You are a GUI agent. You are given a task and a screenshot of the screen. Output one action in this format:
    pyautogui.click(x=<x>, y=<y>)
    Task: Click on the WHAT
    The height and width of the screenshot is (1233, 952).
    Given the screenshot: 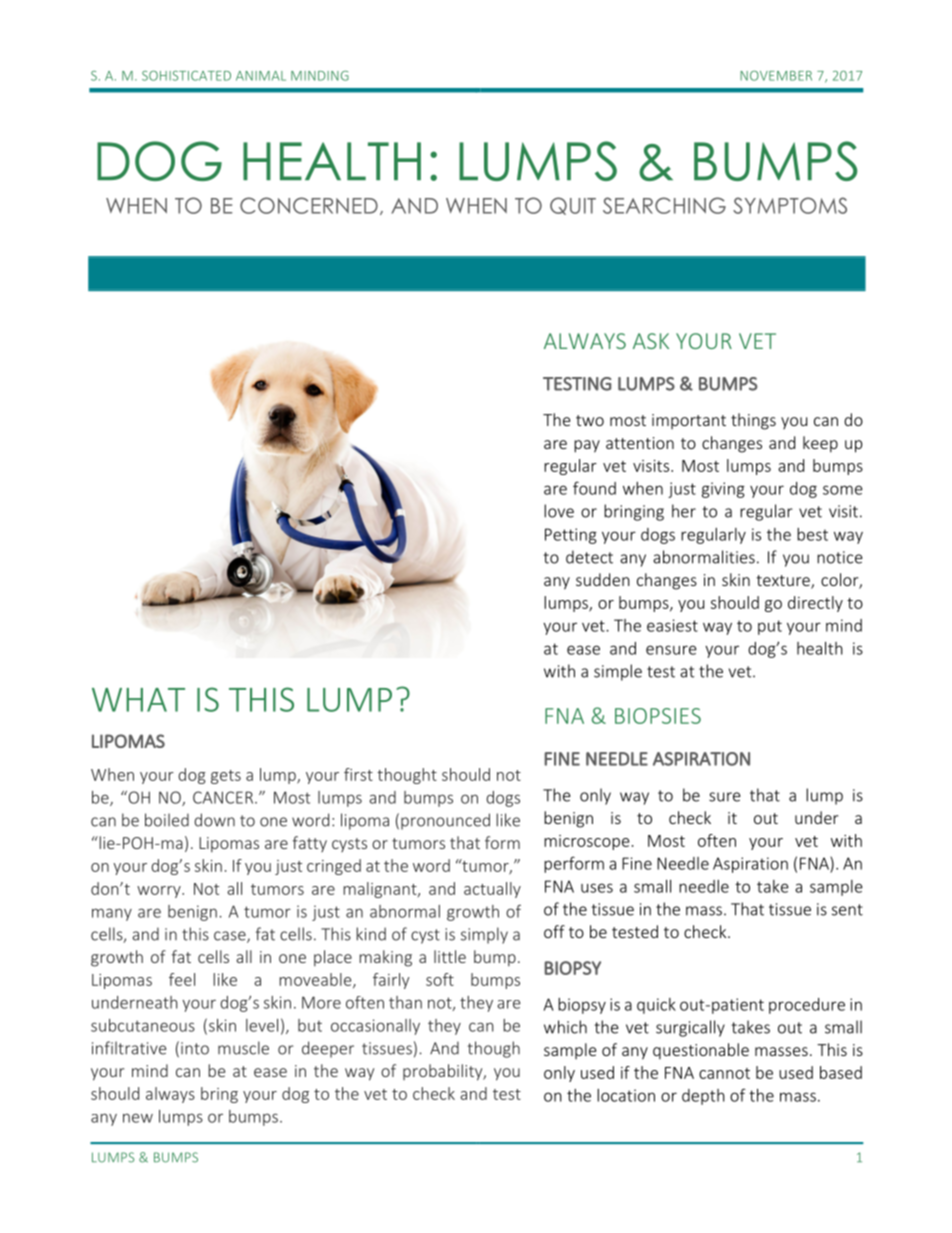 What is the action you would take?
    pyautogui.click(x=138, y=700)
